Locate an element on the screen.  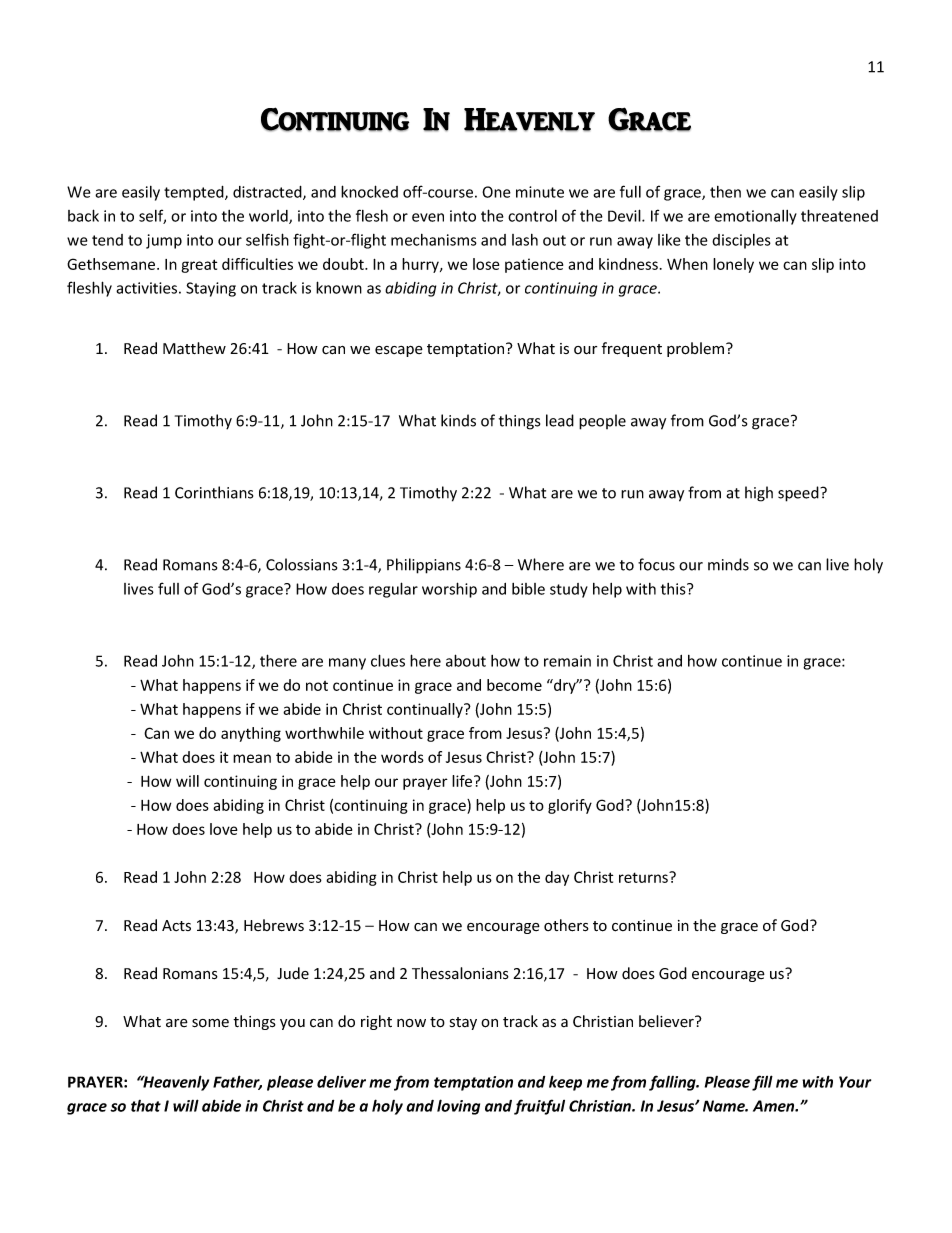
love is located at coordinates (223, 829).
